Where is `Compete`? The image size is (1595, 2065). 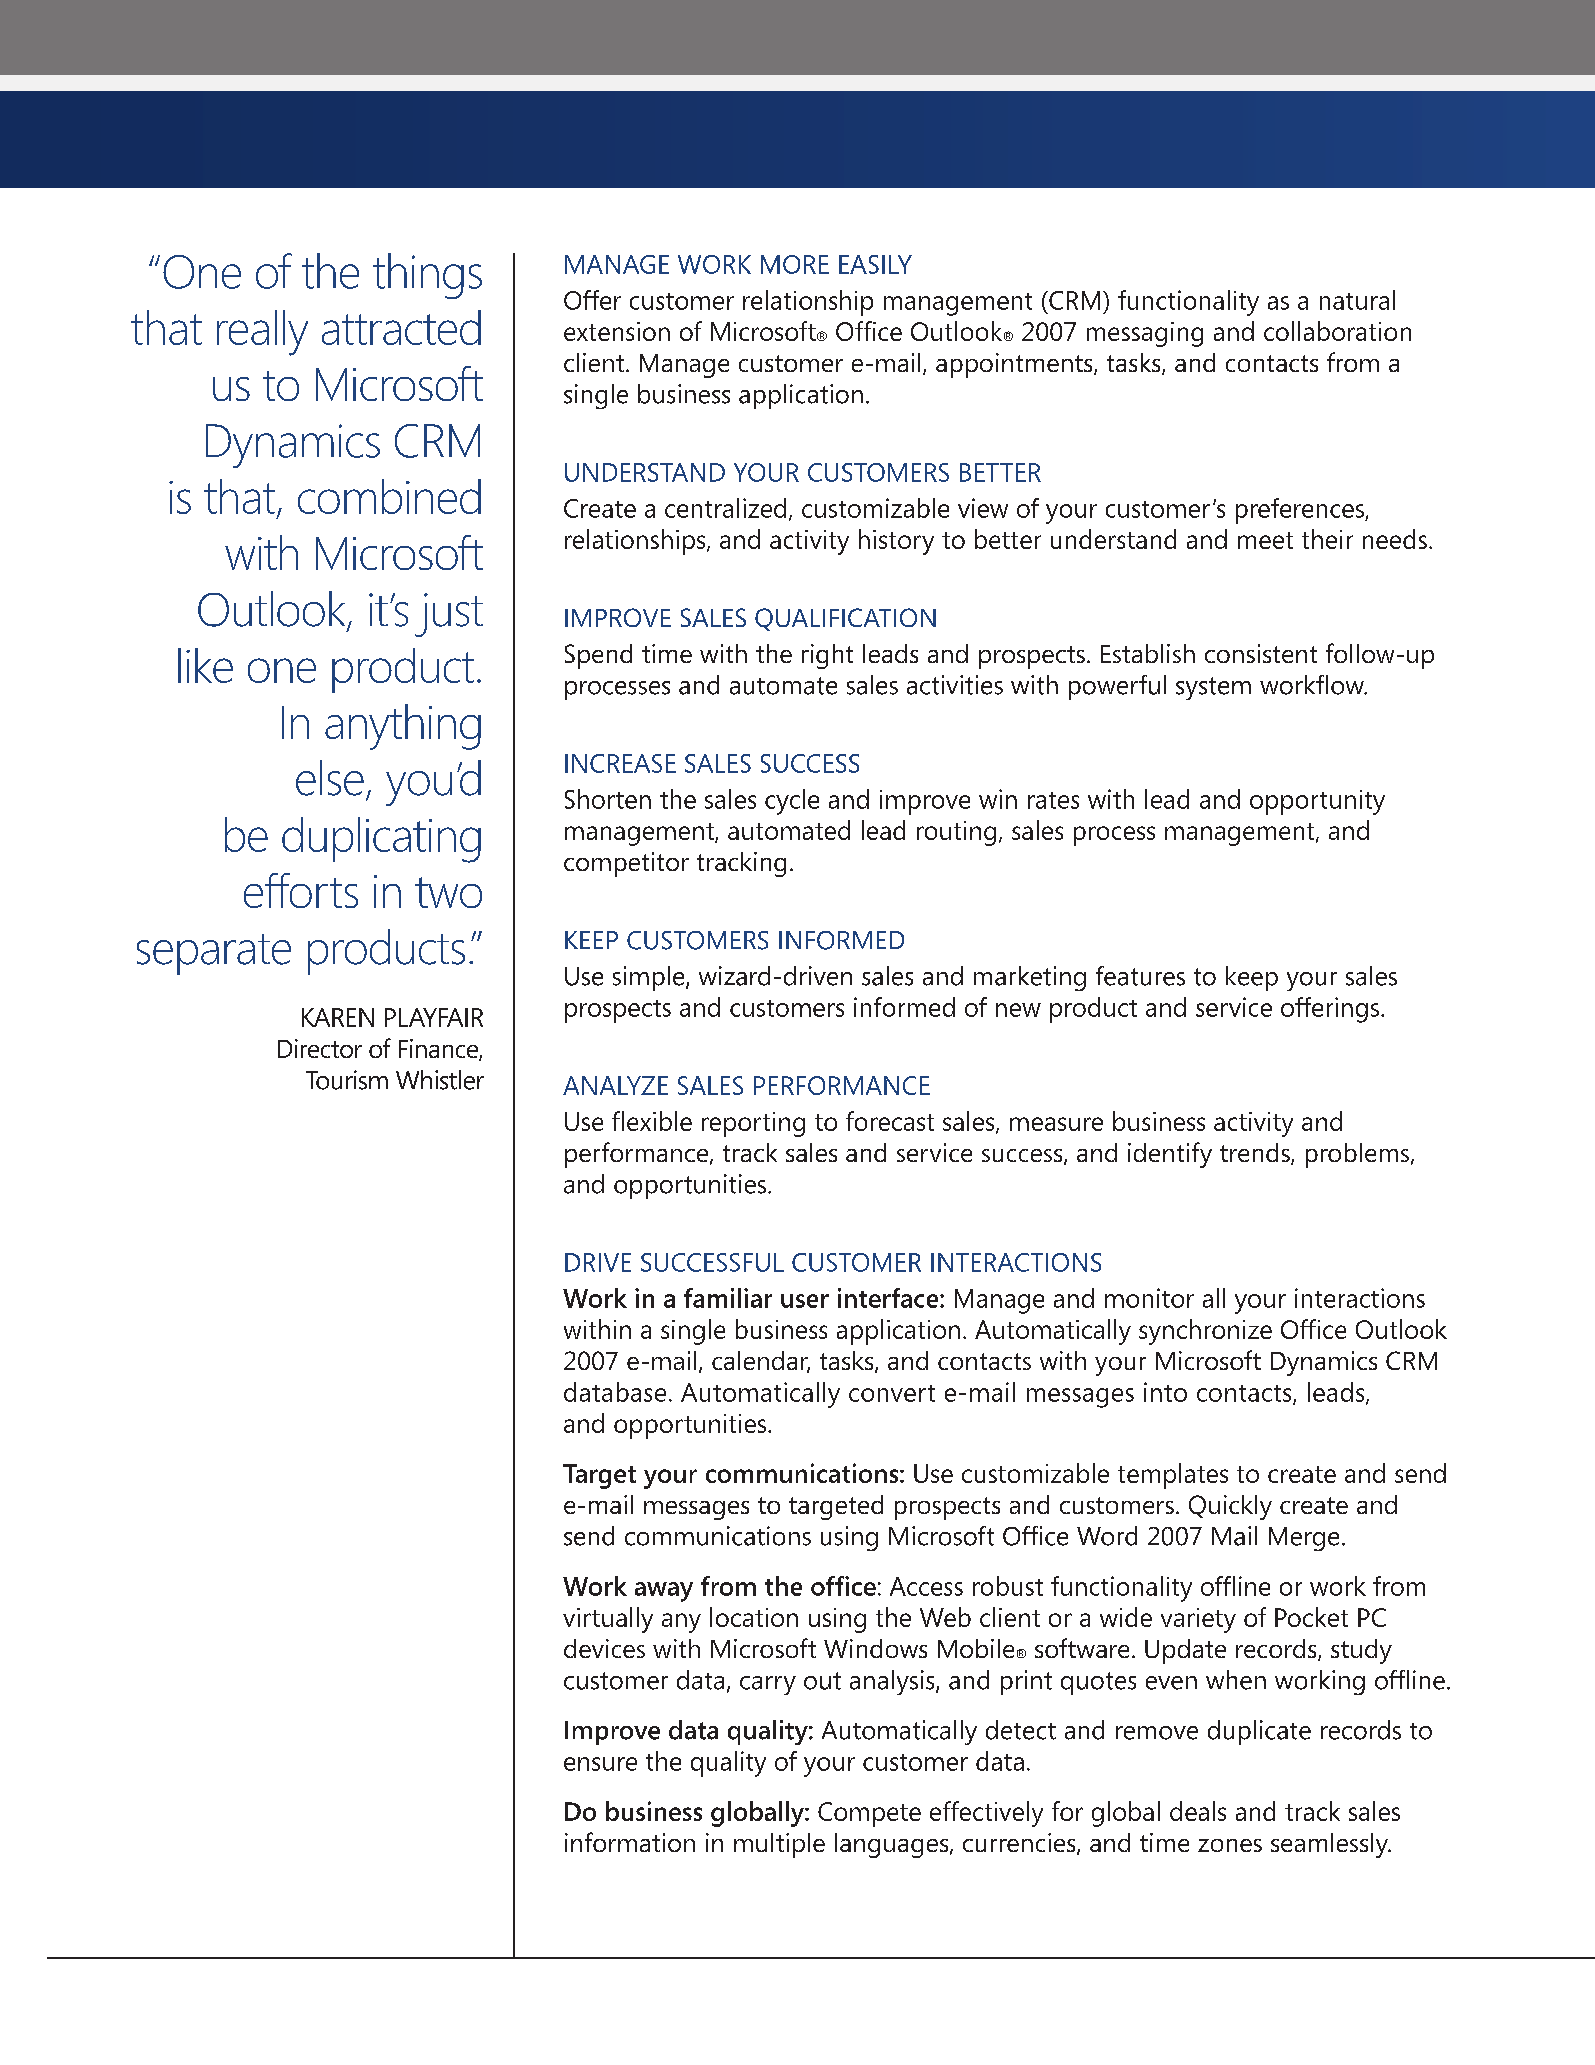
Compete is located at coordinates (869, 1814).
